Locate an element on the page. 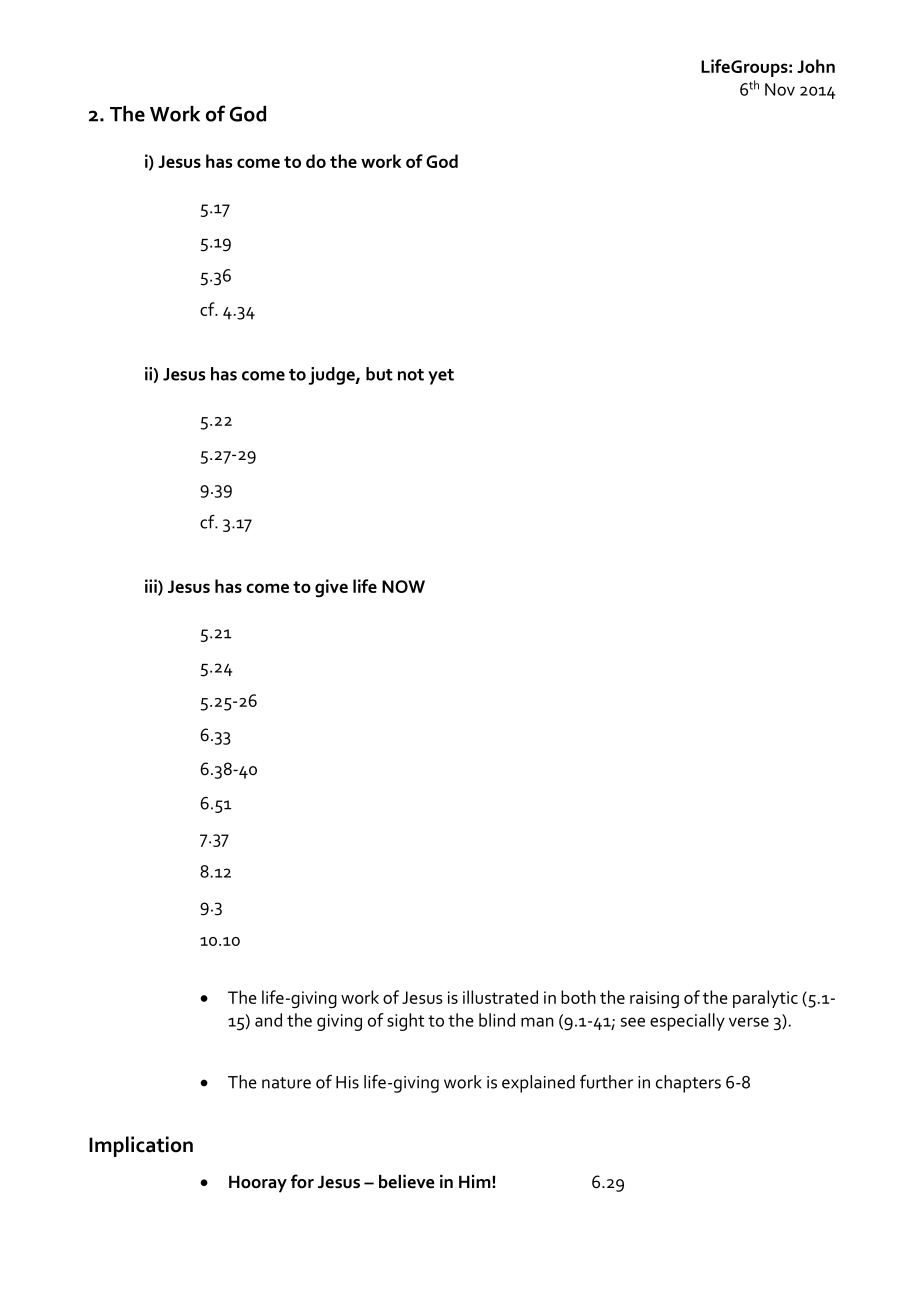  Hooray is located at coordinates (258, 1184).
